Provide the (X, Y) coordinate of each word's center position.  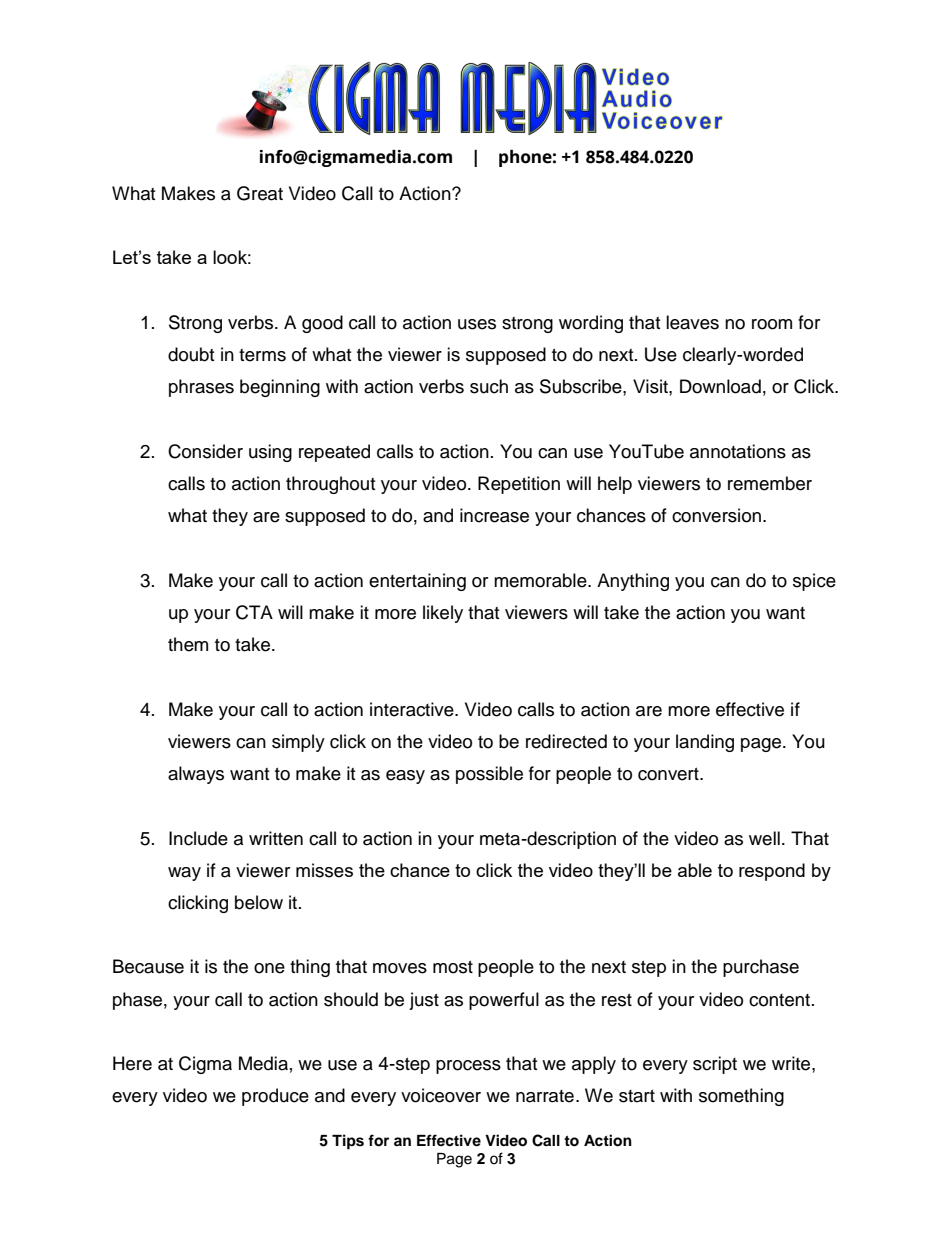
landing (705, 743)
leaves (692, 322)
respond (772, 872)
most (453, 967)
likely (443, 614)
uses (477, 324)
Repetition (519, 485)
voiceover (441, 1095)
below (259, 902)
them (188, 644)
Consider (205, 451)
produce (275, 1097)
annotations (738, 451)
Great (260, 193)
